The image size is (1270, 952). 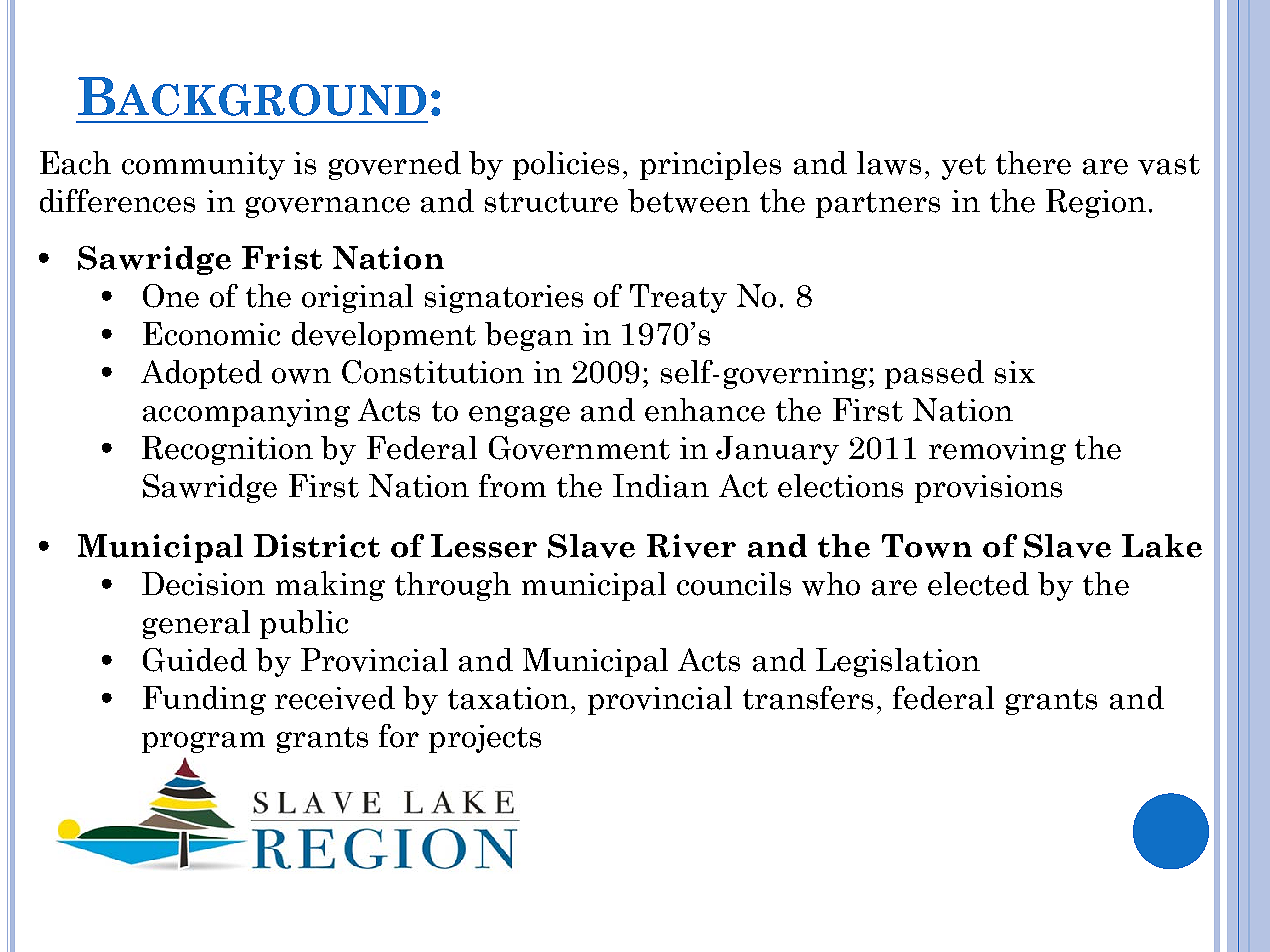 I want to click on Treaty, so click(x=678, y=298).
